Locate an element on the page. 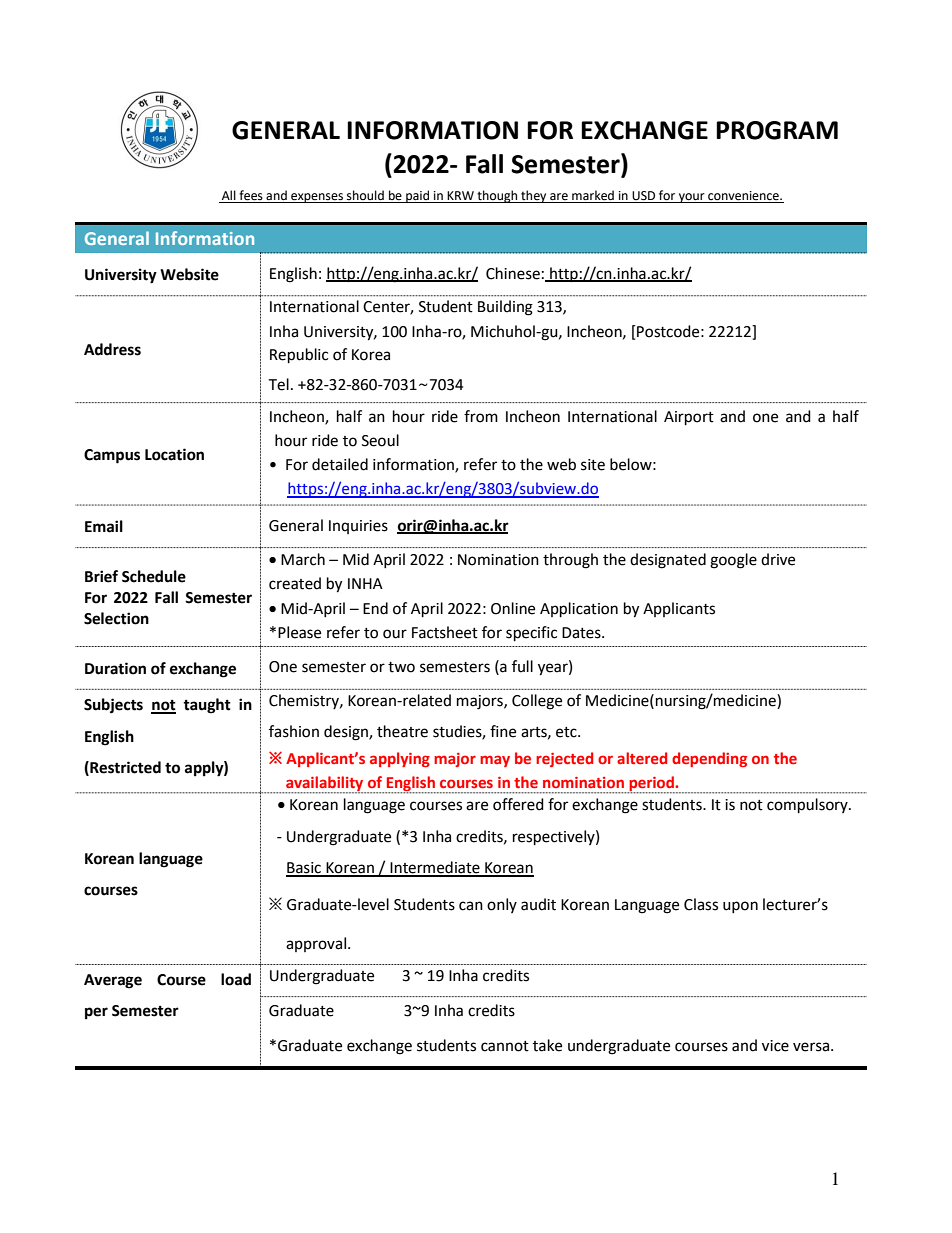 This document has height=1233, width=952. paid is located at coordinates (418, 196).
